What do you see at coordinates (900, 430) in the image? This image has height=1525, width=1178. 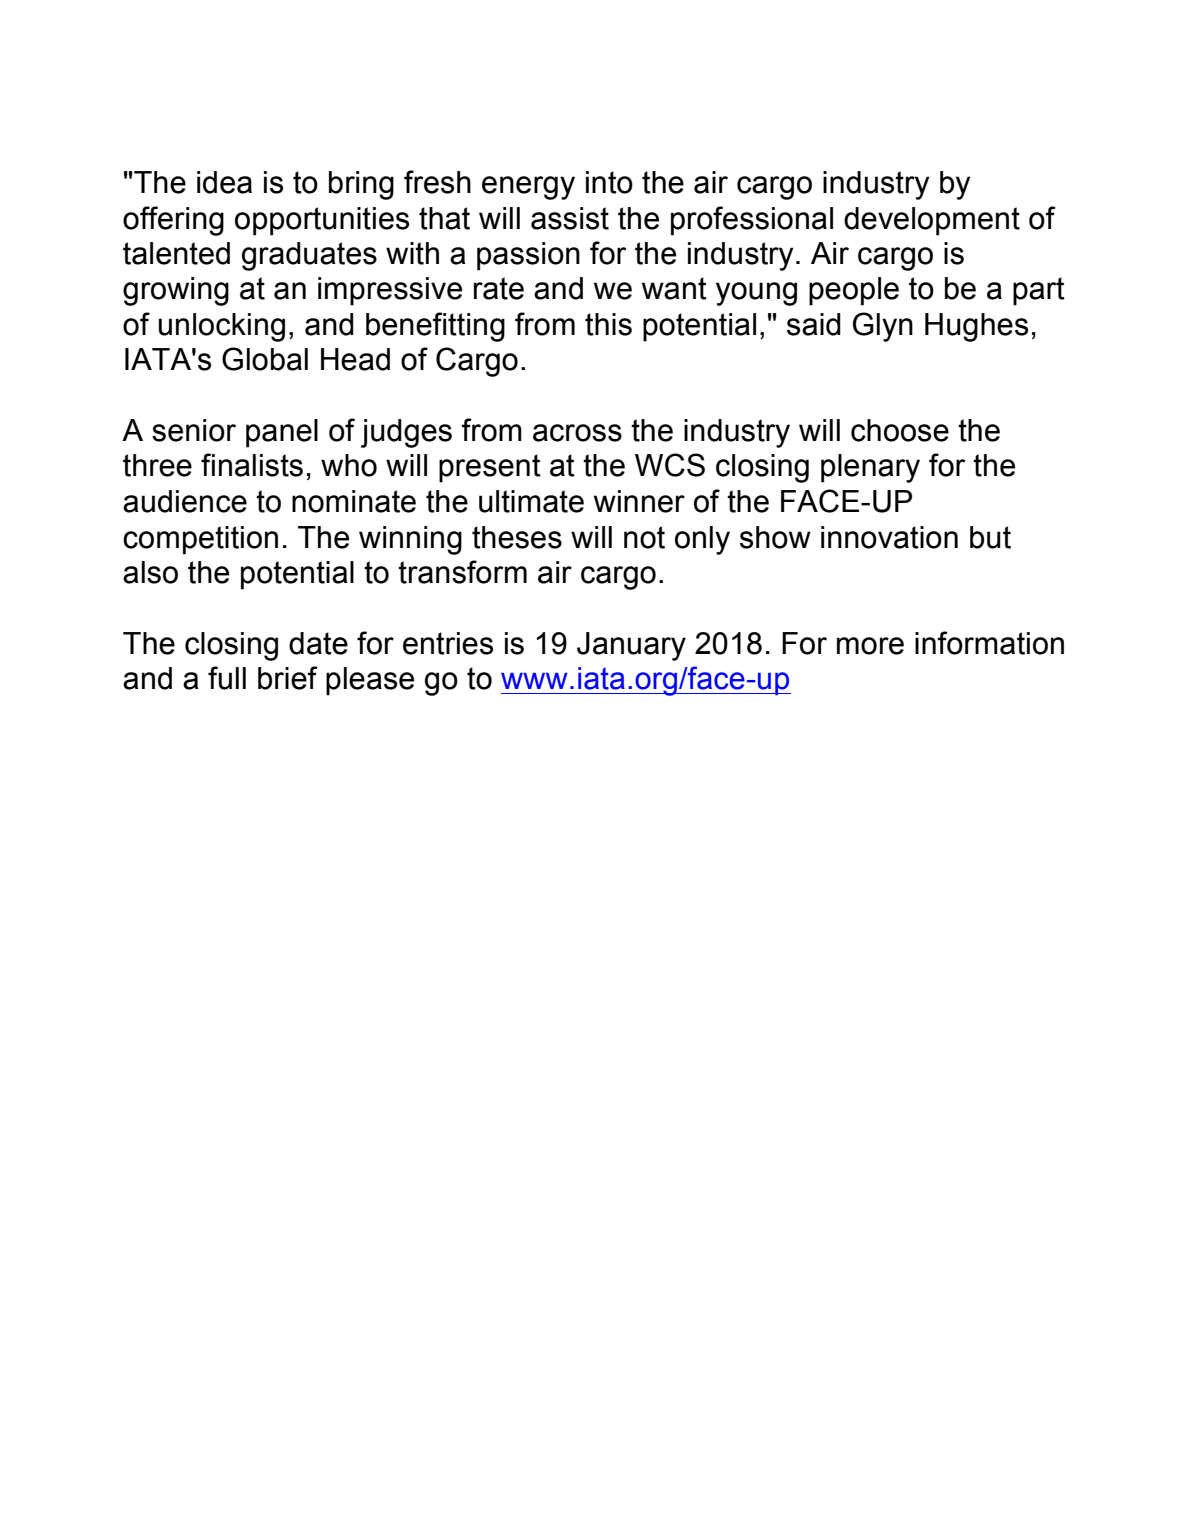 I see `choose` at bounding box center [900, 430].
